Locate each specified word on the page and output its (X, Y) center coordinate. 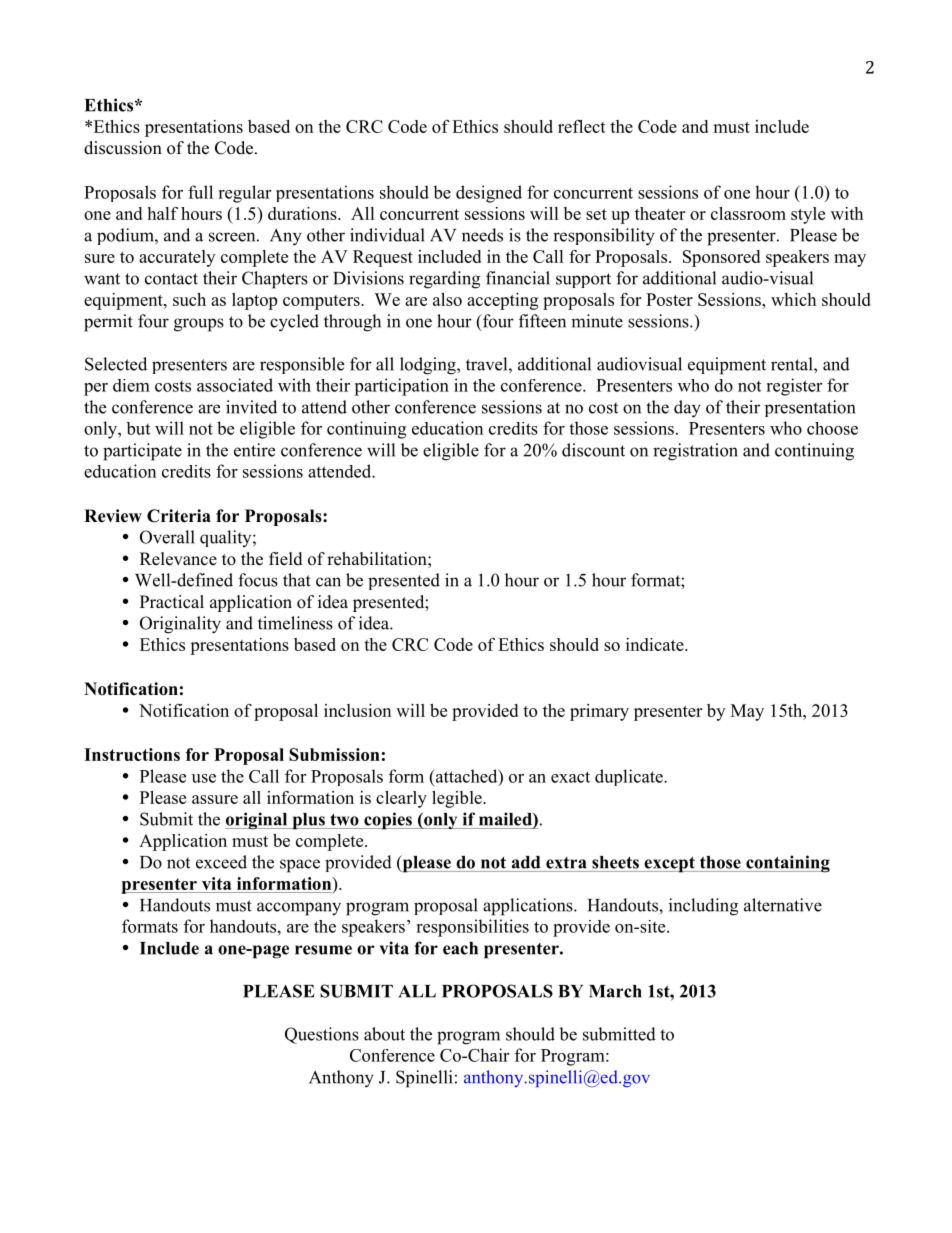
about (384, 1034)
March (615, 991)
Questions (322, 1035)
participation (401, 387)
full (200, 192)
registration (695, 452)
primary (599, 712)
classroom (748, 213)
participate (142, 452)
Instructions (132, 754)
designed (489, 194)
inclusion (357, 710)
